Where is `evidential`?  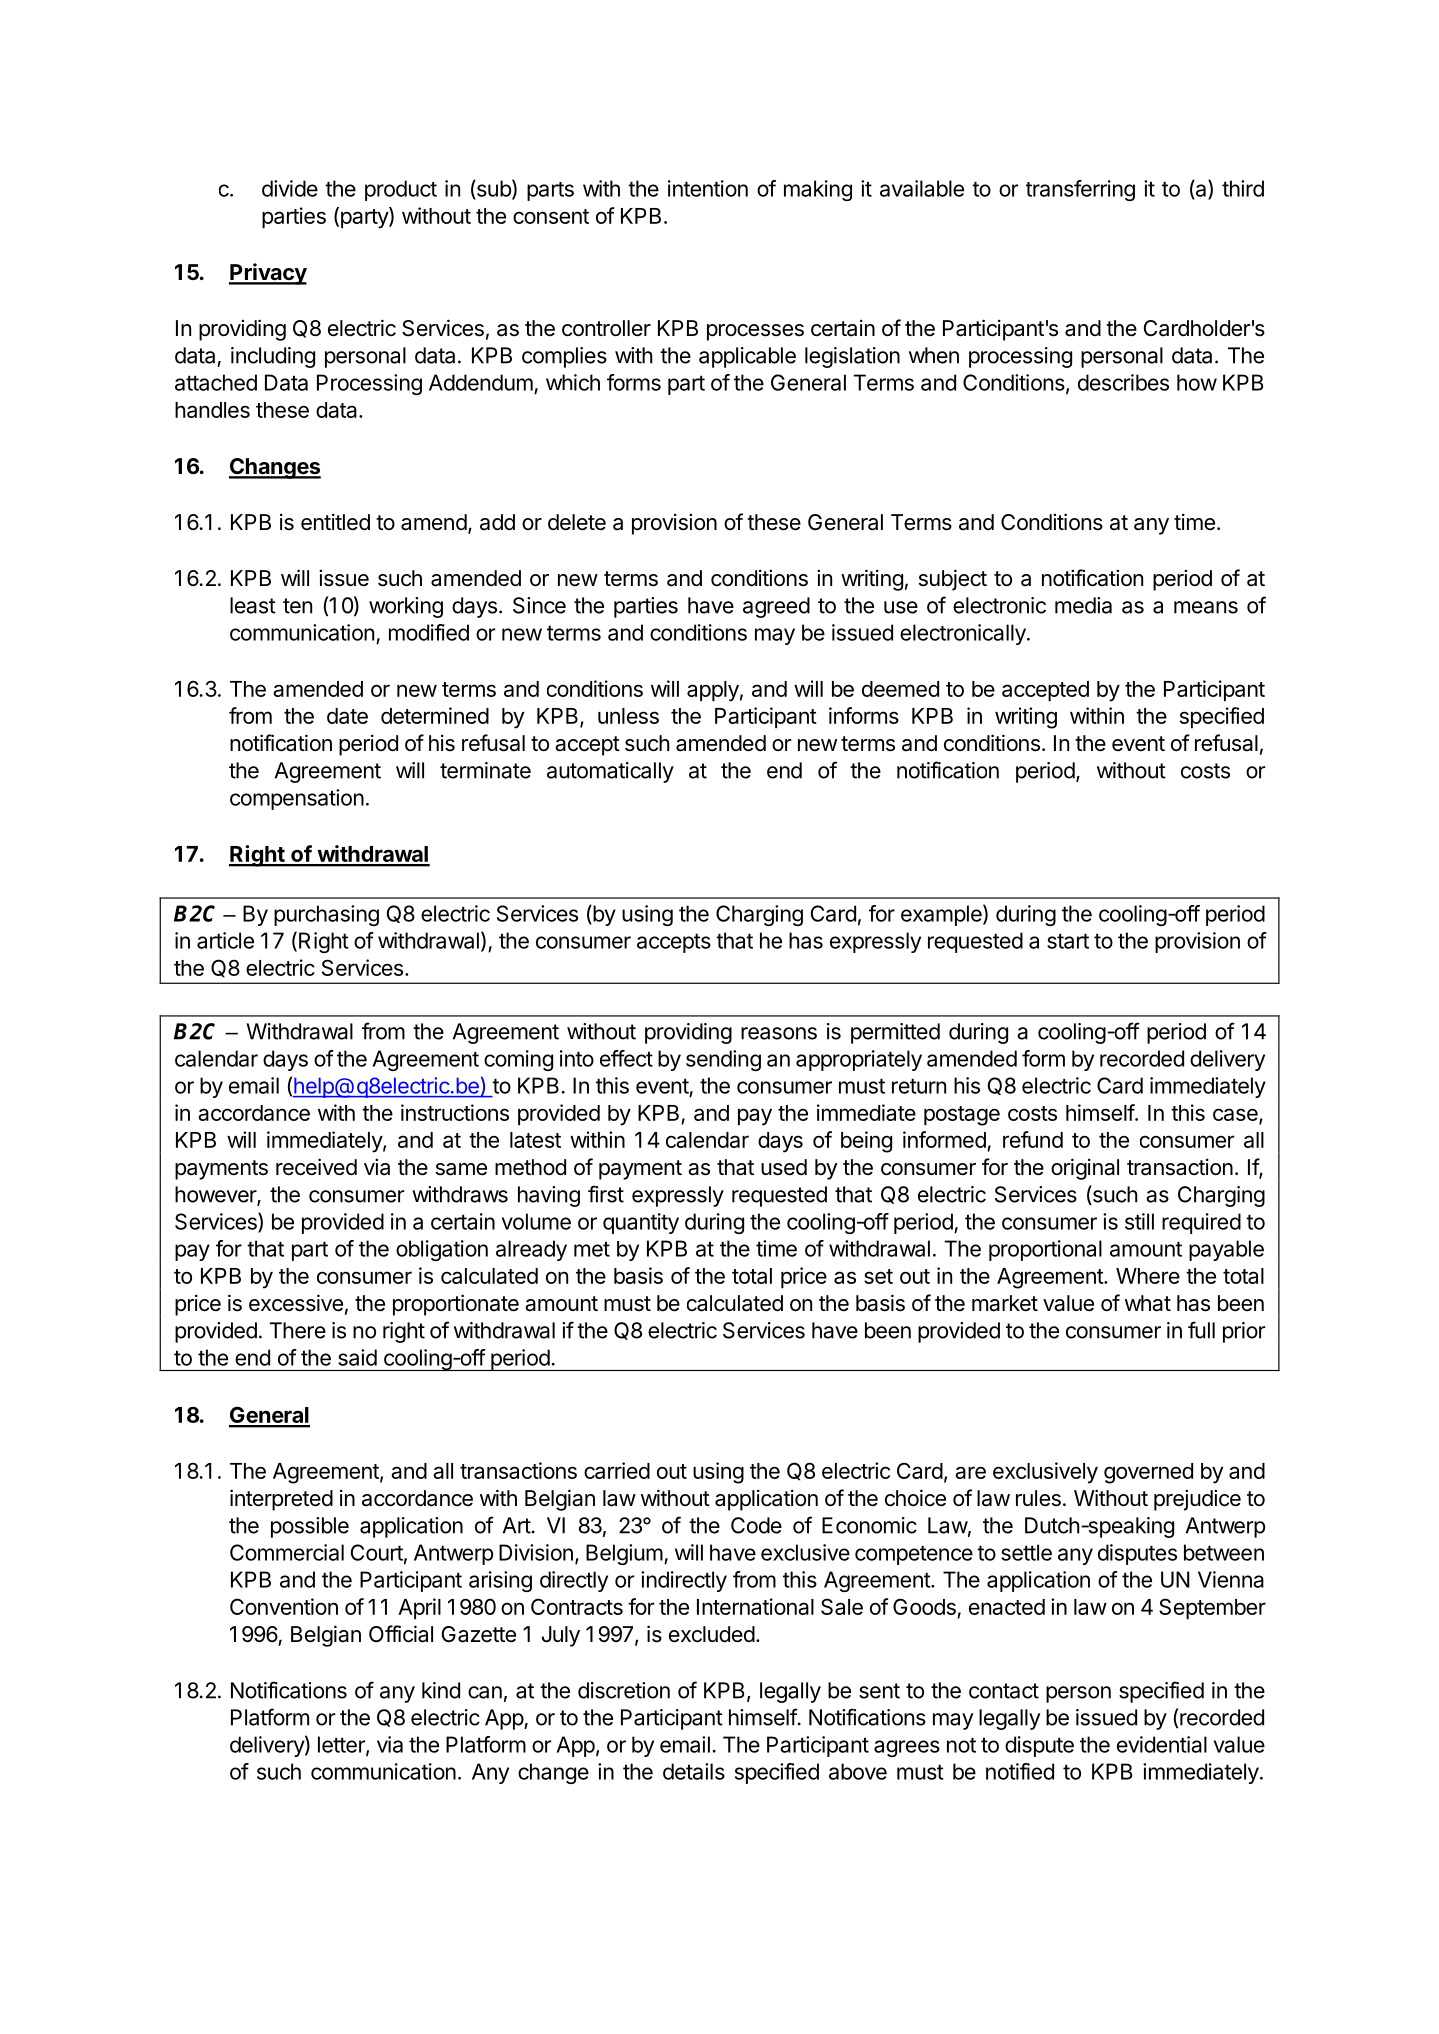 evidential is located at coordinates (1162, 1744).
